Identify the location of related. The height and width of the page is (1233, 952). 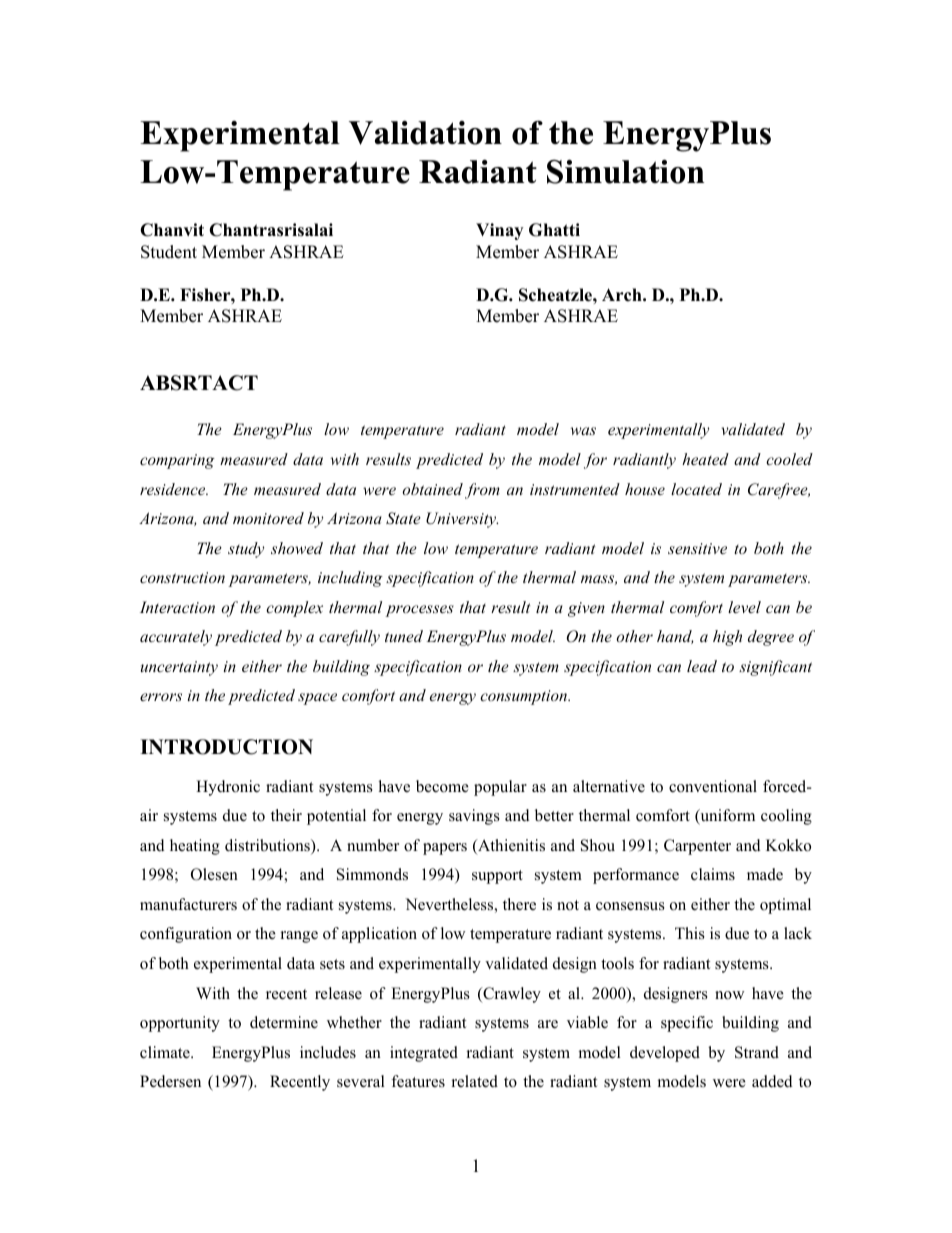
(475, 1081).
